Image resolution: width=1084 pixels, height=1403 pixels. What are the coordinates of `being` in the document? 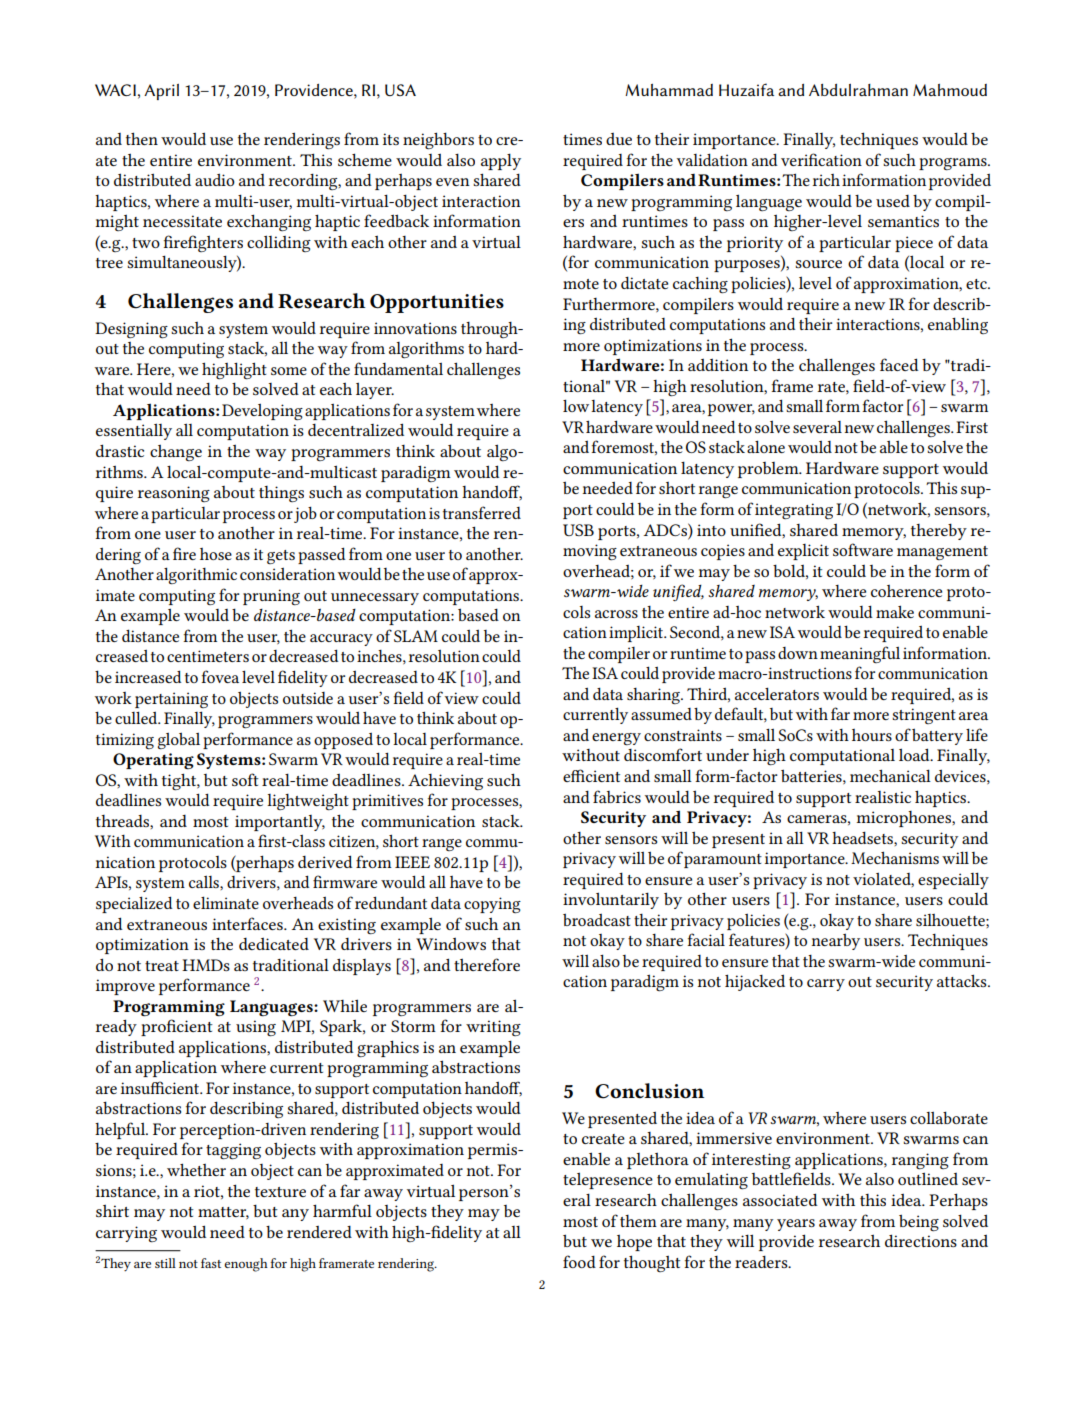 It's located at (919, 1223).
